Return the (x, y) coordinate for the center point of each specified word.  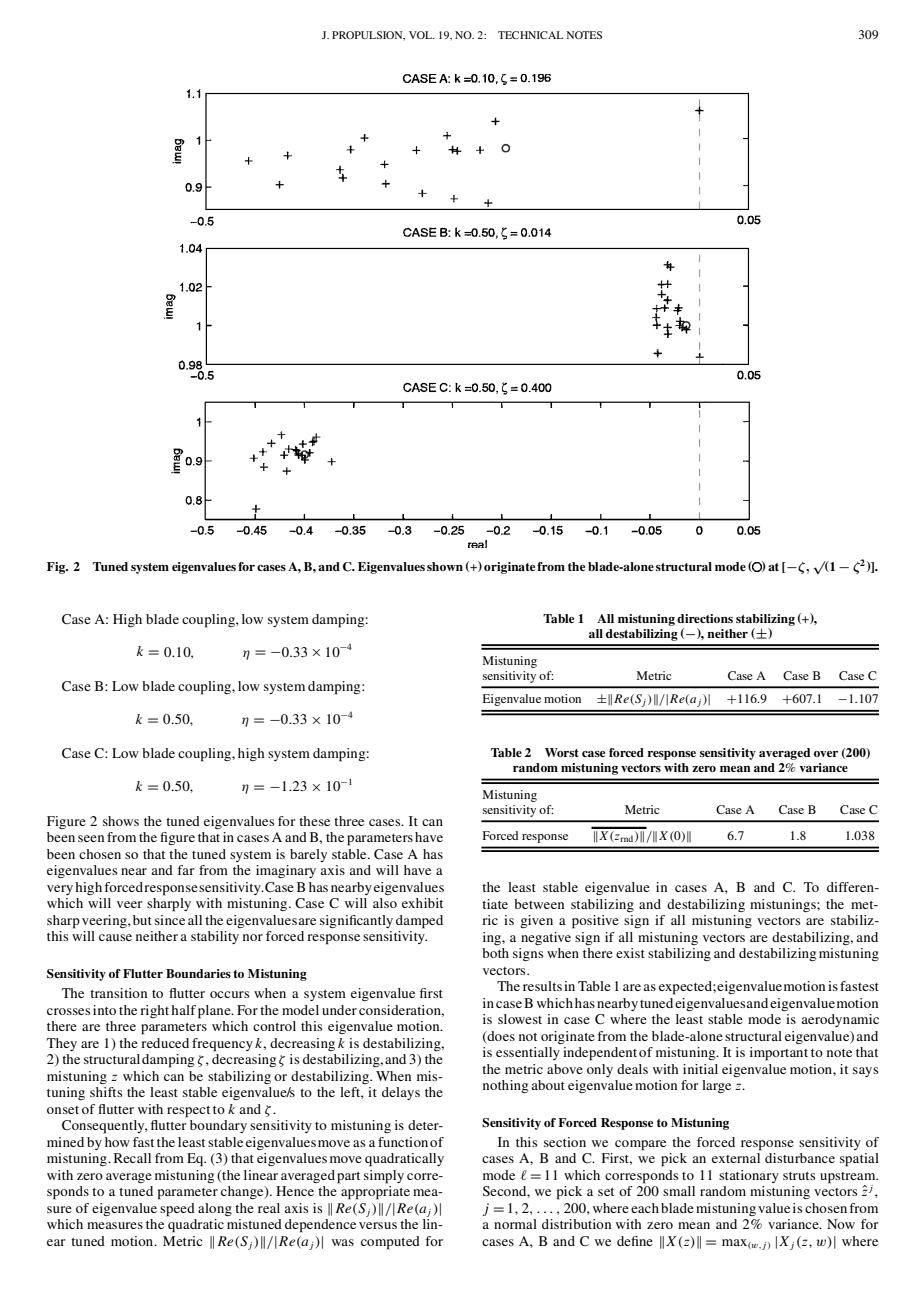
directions (705, 618)
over (826, 754)
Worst (562, 752)
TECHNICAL (530, 35)
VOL (421, 35)
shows (121, 821)
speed (177, 1210)
